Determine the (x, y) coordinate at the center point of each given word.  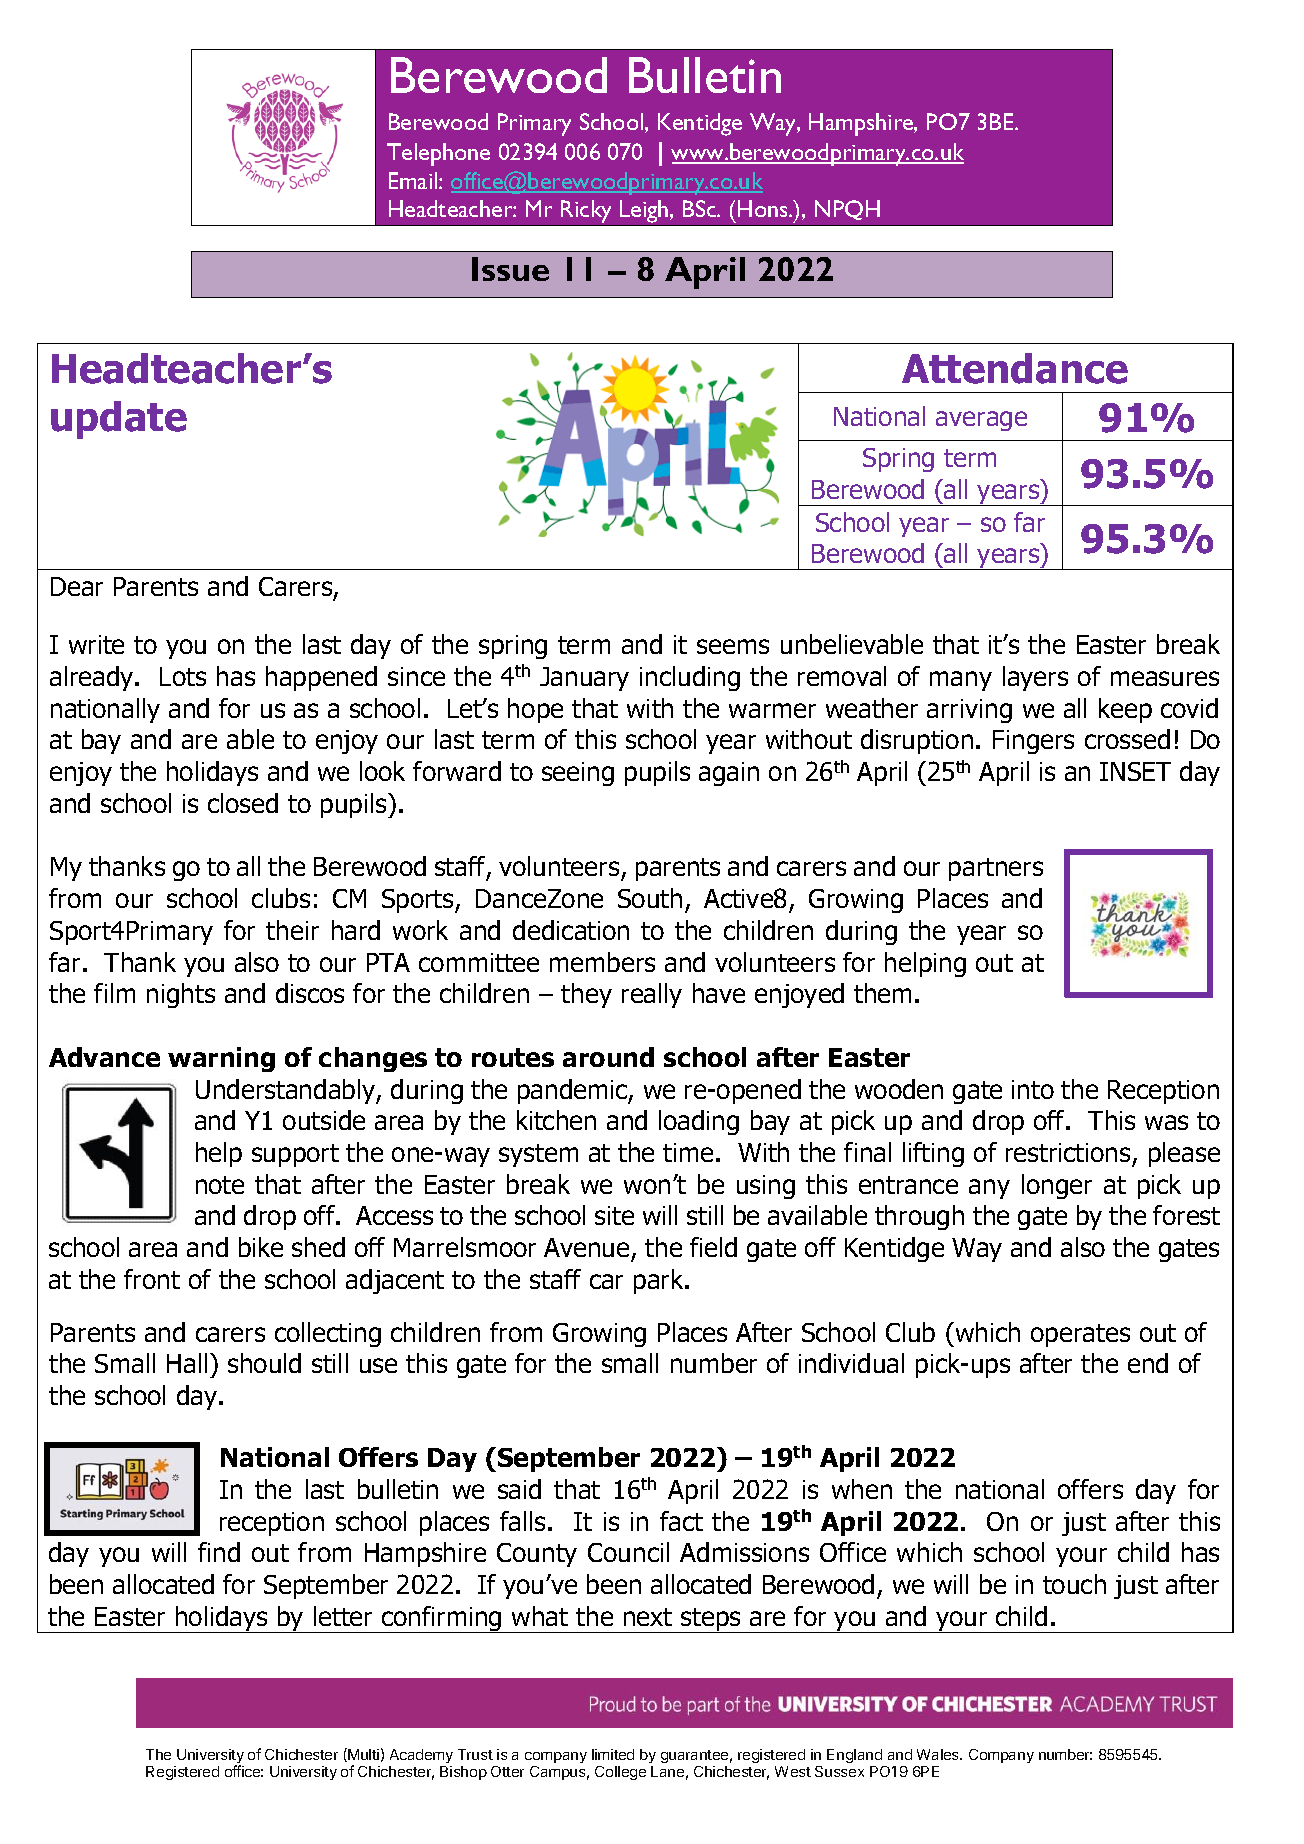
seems (733, 646)
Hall (187, 1363)
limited (613, 1754)
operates (1080, 1335)
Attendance (1015, 368)
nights (181, 995)
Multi (362, 1755)
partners (996, 869)
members (602, 962)
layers (1035, 678)
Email (414, 180)
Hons (764, 208)
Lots (183, 676)
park (660, 1281)
